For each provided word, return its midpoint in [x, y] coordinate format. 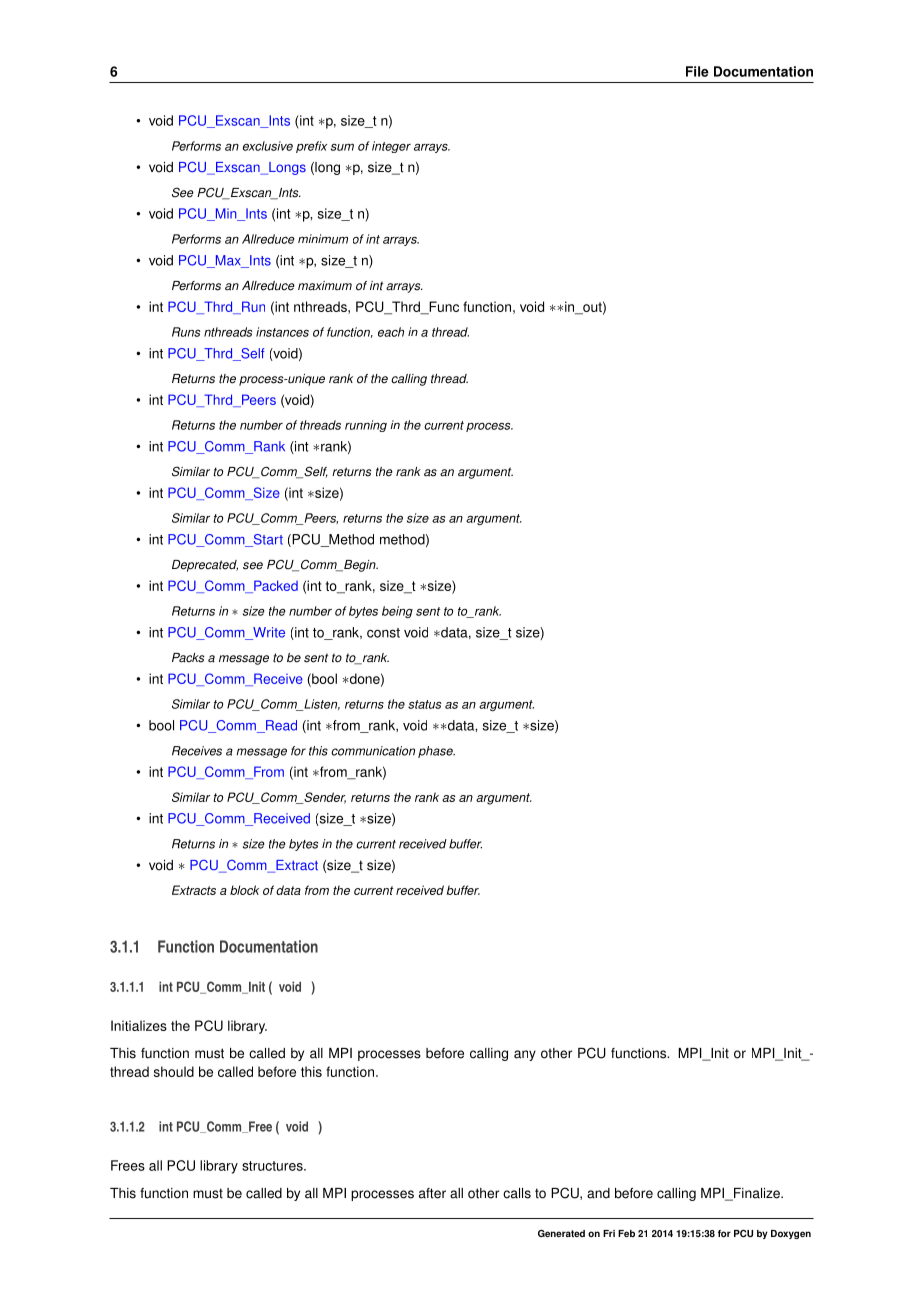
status [424, 704]
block [244, 890]
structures [273, 1166]
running [366, 426]
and [598, 1193]
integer [391, 147]
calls [517, 1193]
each [391, 332]
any [525, 1055]
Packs [188, 658]
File [697, 71]
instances [282, 332]
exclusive [268, 146]
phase [436, 752]
